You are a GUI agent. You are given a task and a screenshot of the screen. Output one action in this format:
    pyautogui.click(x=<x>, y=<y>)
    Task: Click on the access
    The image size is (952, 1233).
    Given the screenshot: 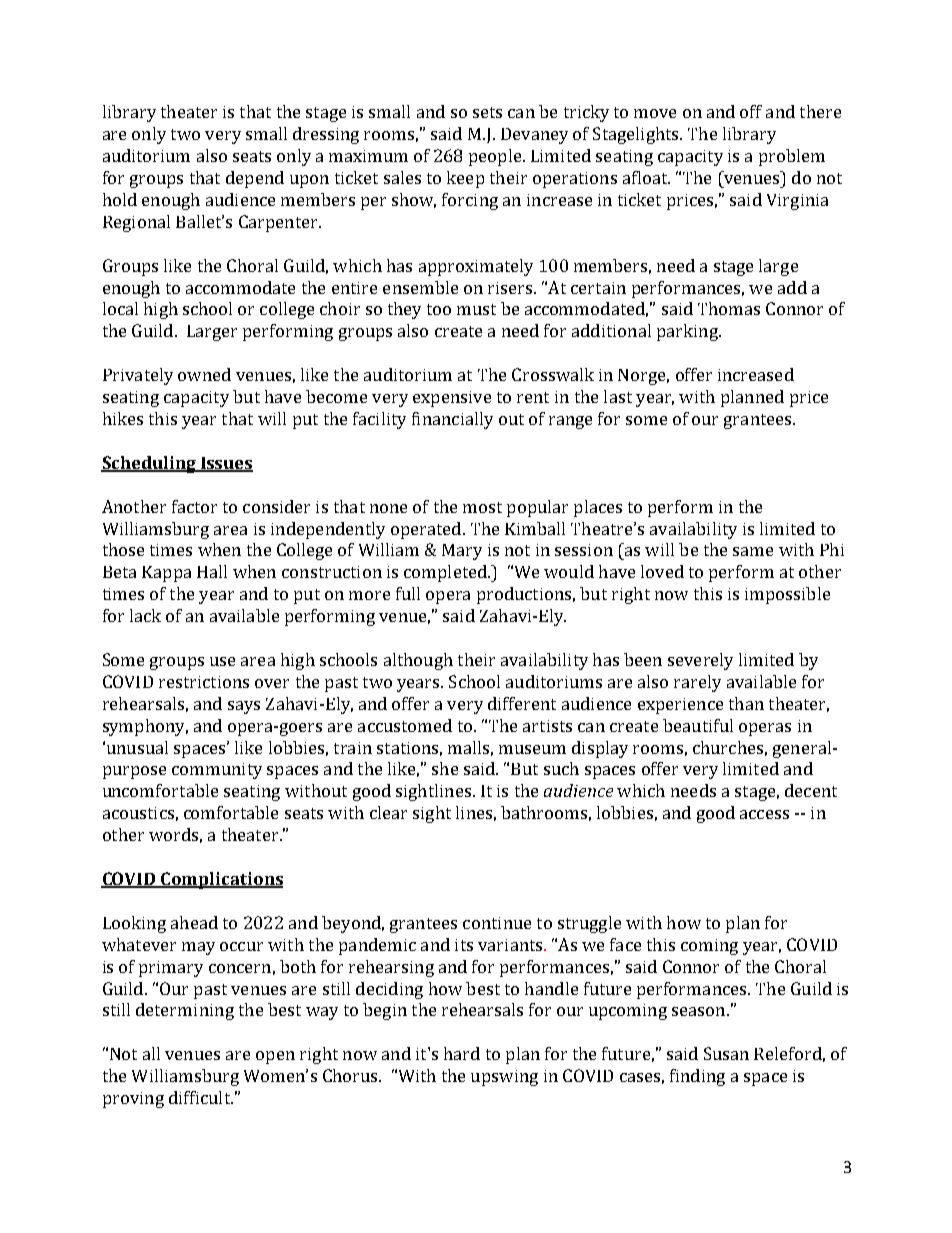 What is the action you would take?
    pyautogui.click(x=764, y=814)
